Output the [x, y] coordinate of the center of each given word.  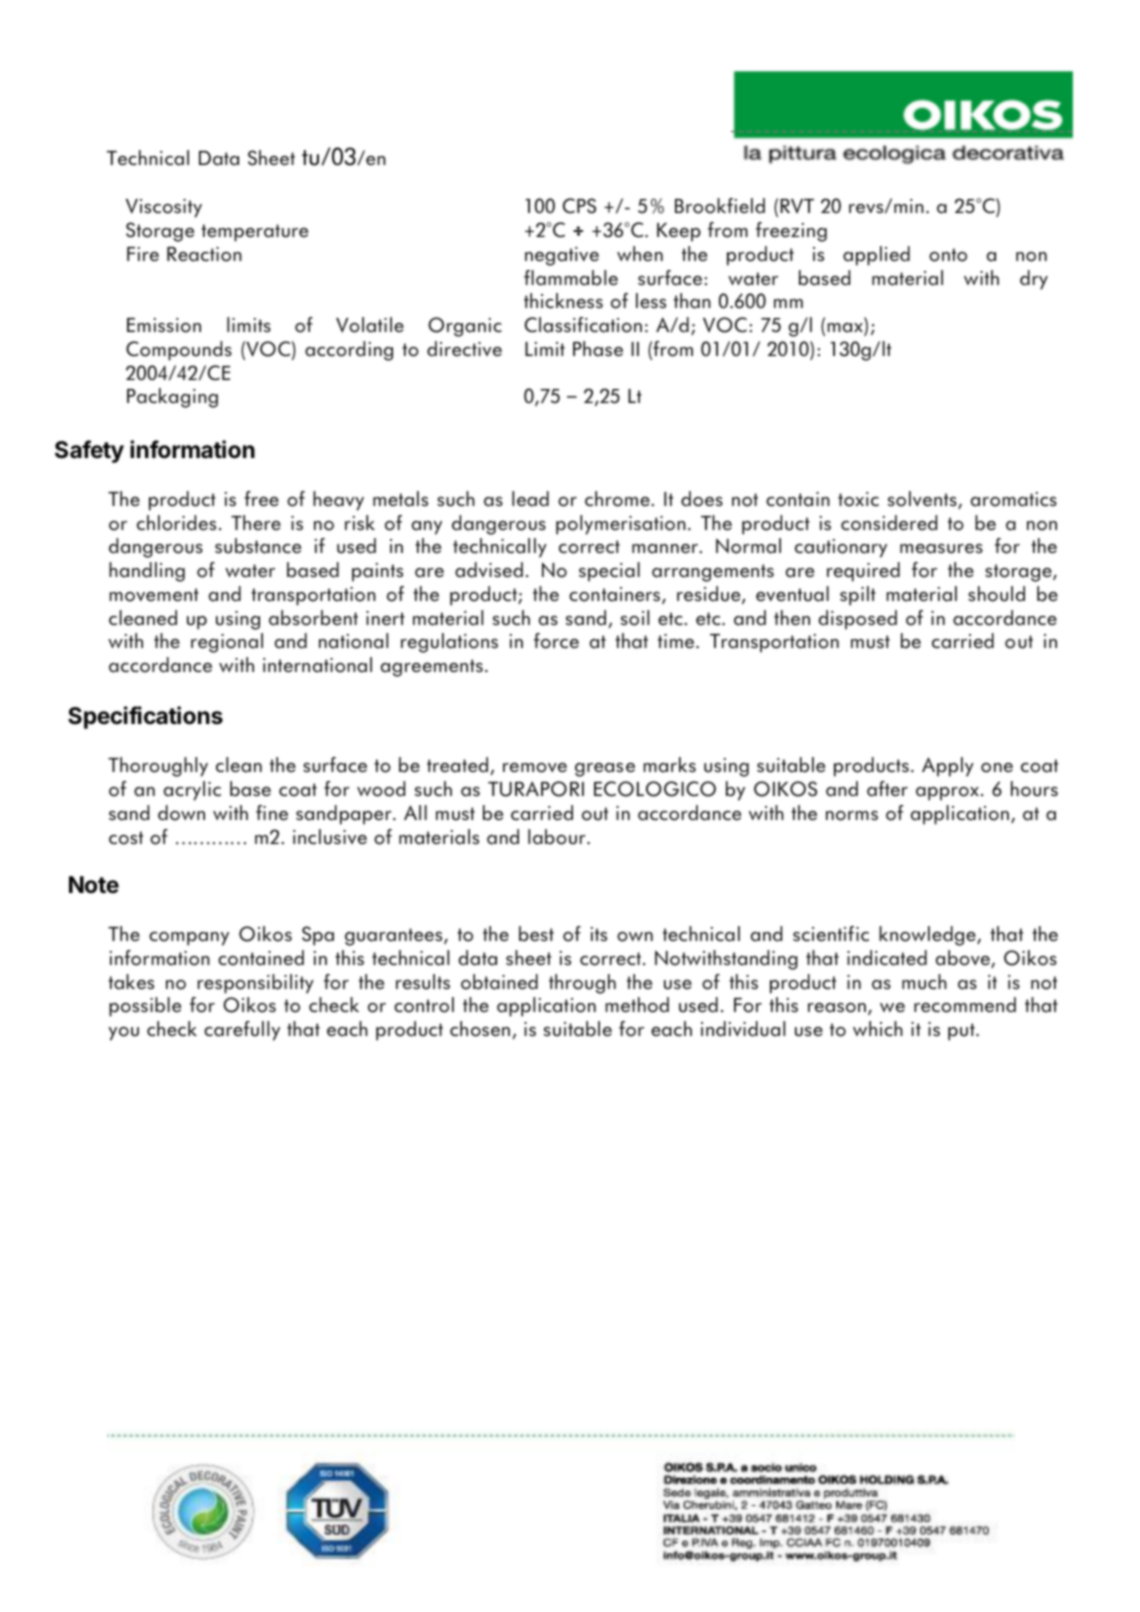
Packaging [172, 398]
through [582, 984]
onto [948, 255]
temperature [254, 233]
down [181, 813]
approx [947, 794]
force [556, 641]
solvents [923, 500]
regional [227, 643]
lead [530, 499]
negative [562, 256]
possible [145, 1007]
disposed [858, 620]
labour [558, 837]
